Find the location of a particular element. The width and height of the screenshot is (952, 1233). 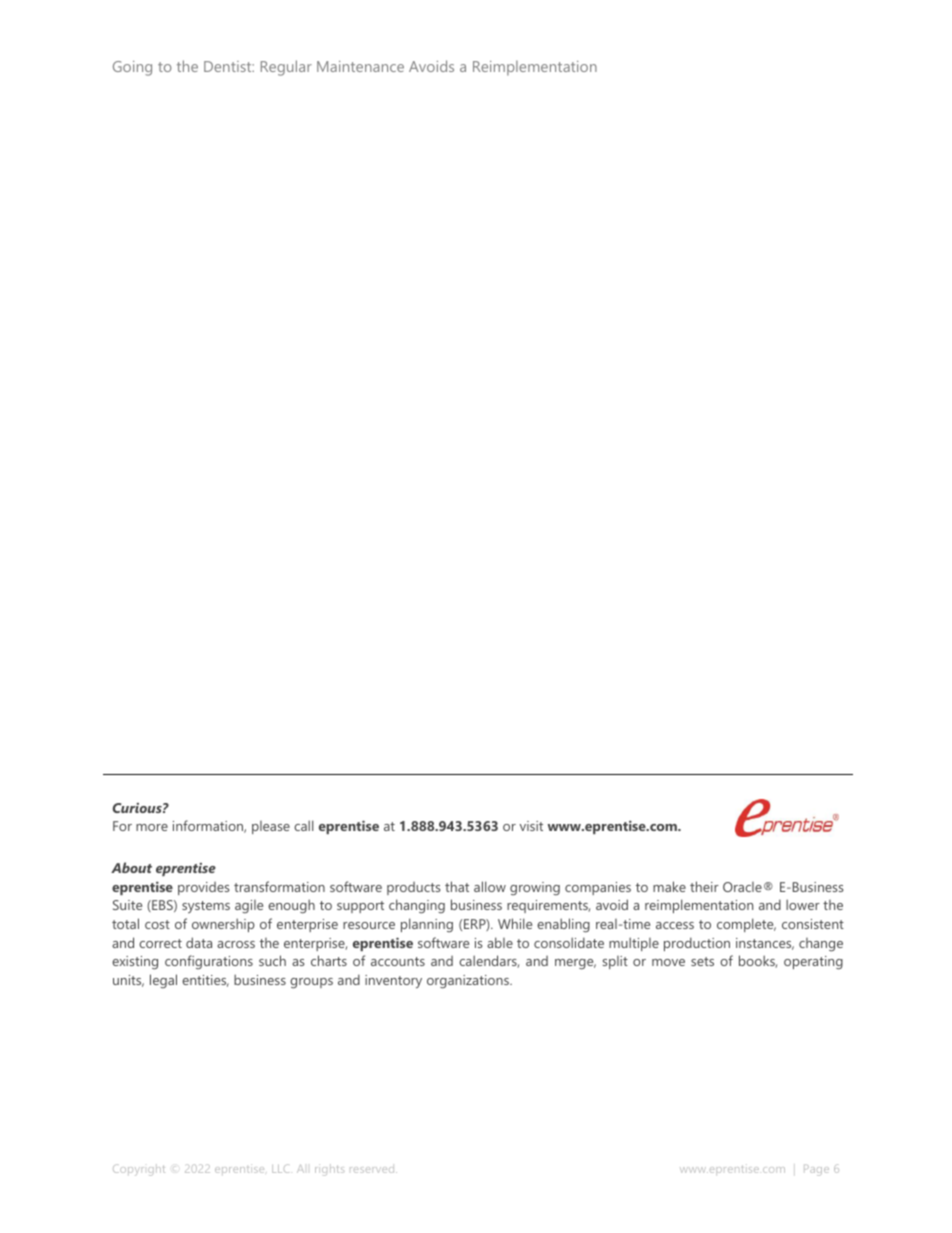

Going is located at coordinates (132, 68).
